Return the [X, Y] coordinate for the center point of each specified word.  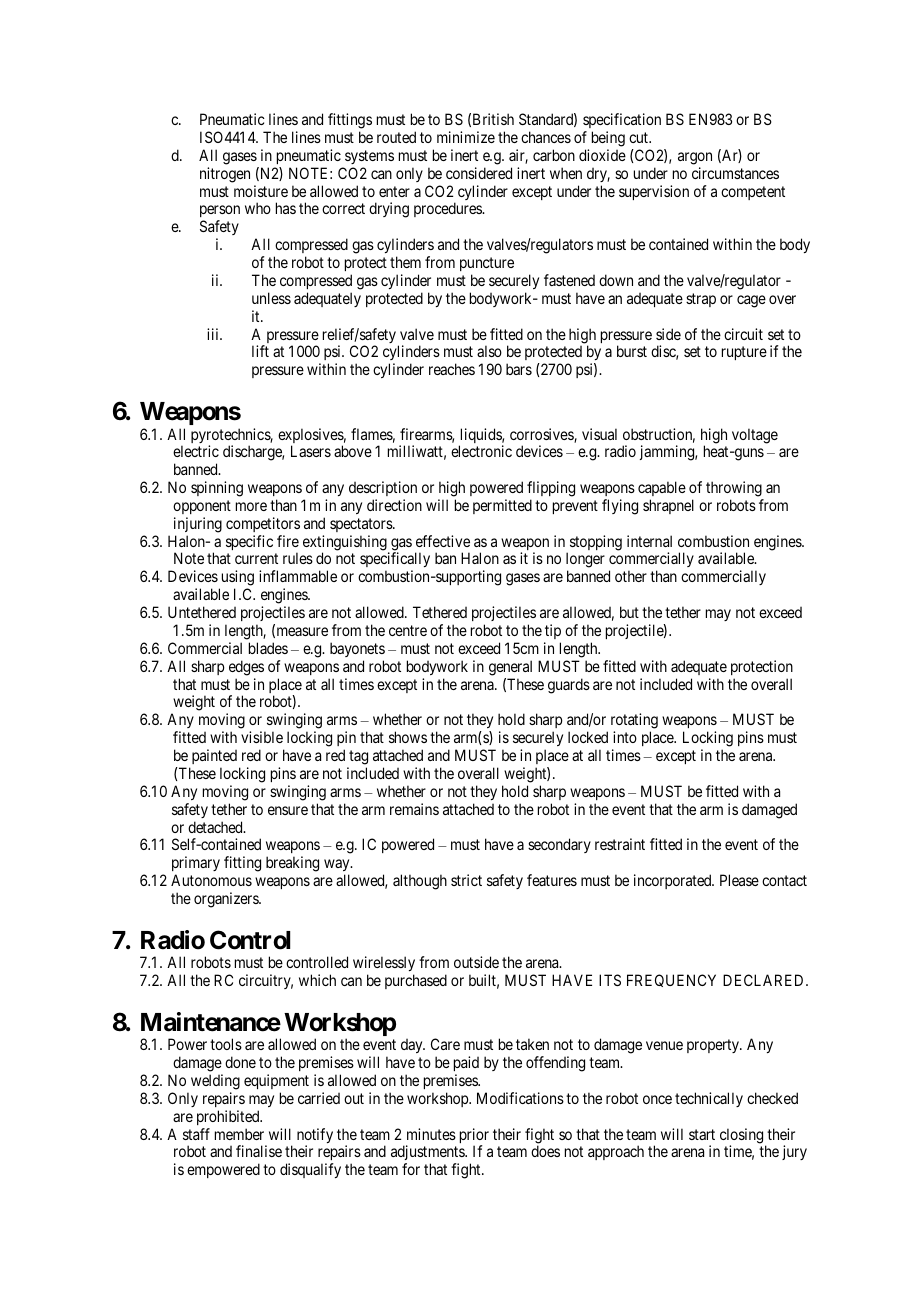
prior [474, 1137]
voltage [755, 436]
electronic [481, 451]
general [510, 668]
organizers [227, 900]
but [629, 612]
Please [739, 880]
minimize [466, 137]
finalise [259, 1151]
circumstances [735, 173]
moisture [261, 191]
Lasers [311, 451]
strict [466, 880]
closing [743, 1137]
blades [268, 648]
